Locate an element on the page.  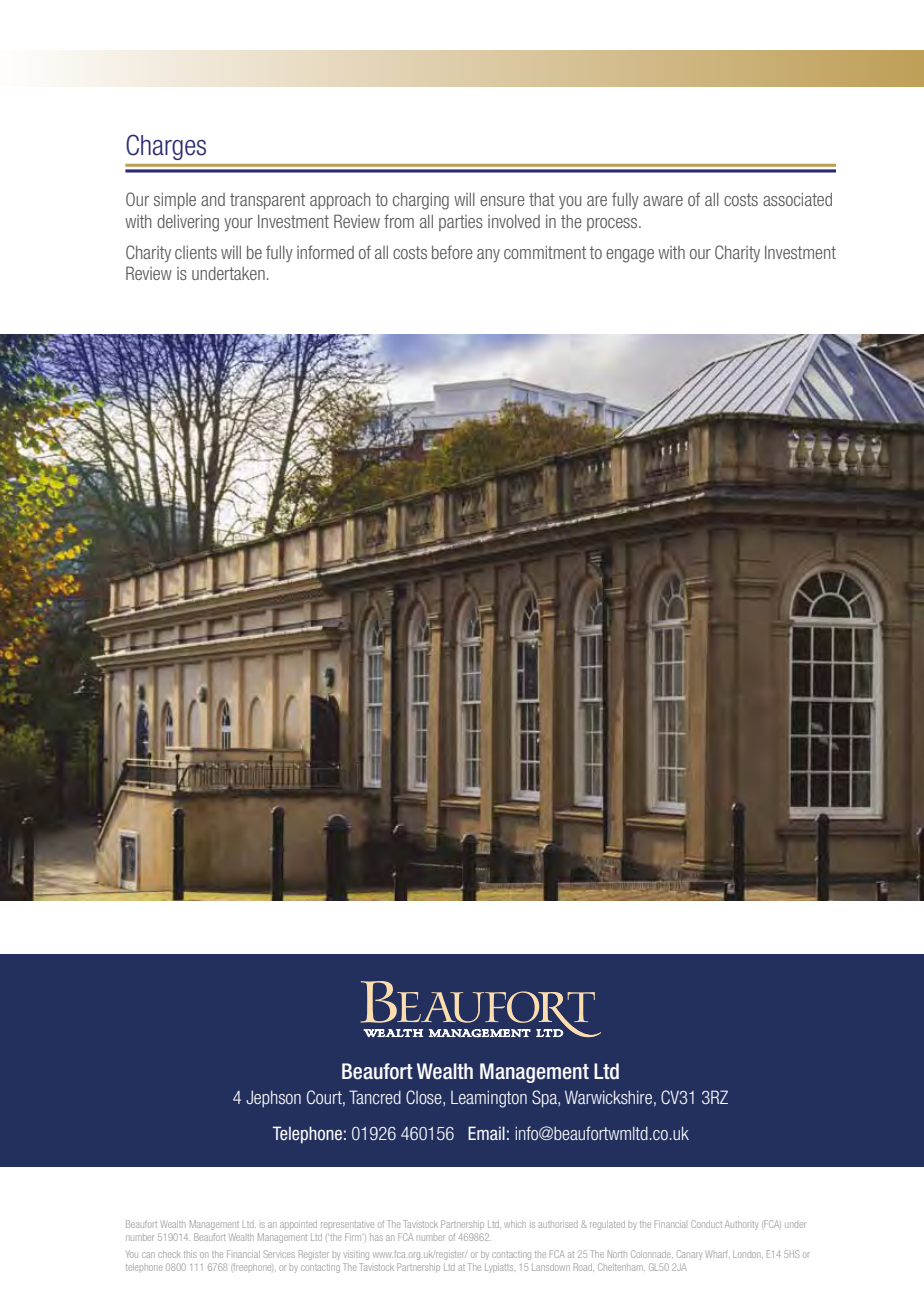
Conduct is located at coordinates (706, 1224).
